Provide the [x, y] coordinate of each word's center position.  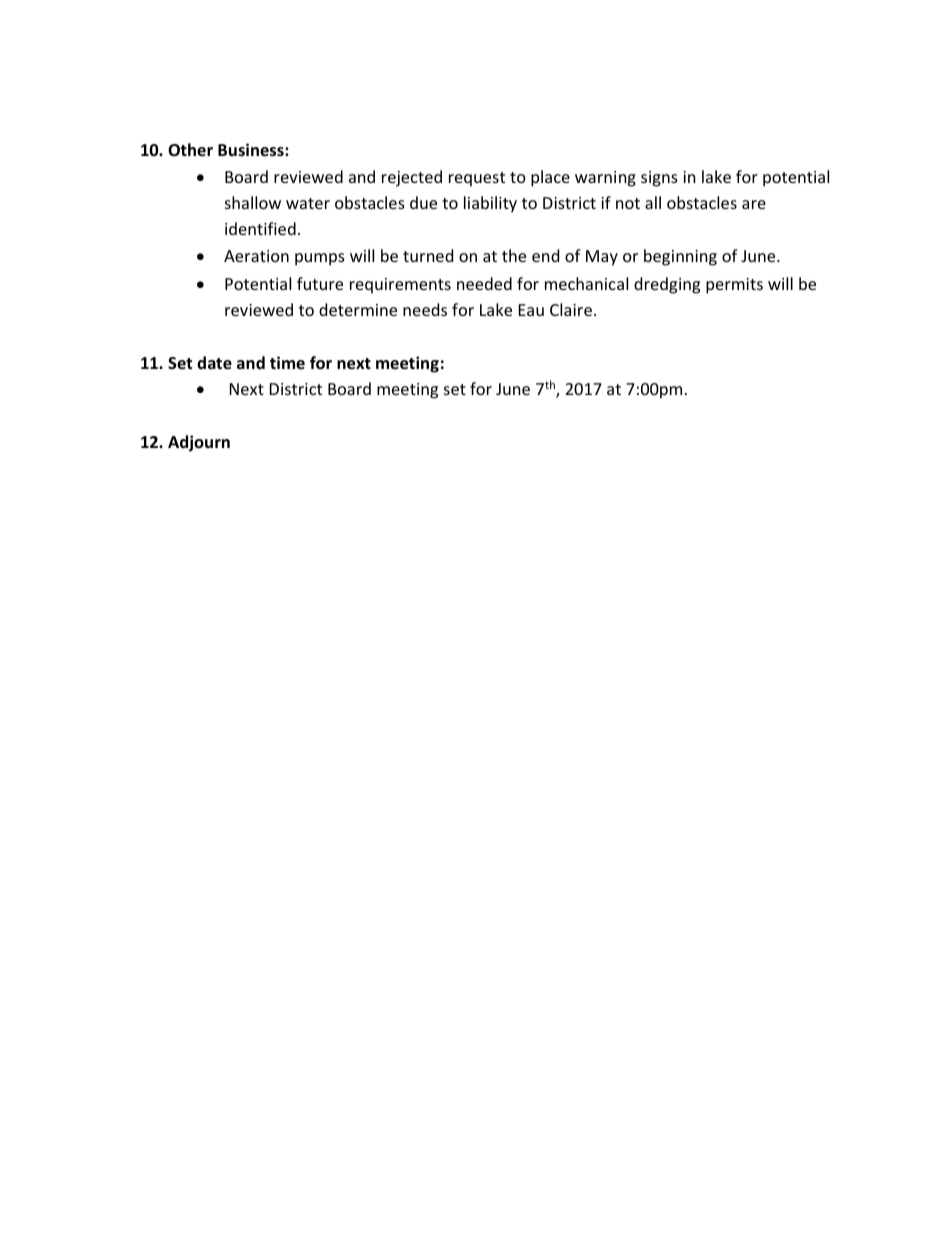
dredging [667, 285]
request [477, 179]
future [320, 283]
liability [490, 204]
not [628, 203]
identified [260, 228]
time [287, 362]
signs [659, 179]
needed [484, 283]
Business [252, 150]
